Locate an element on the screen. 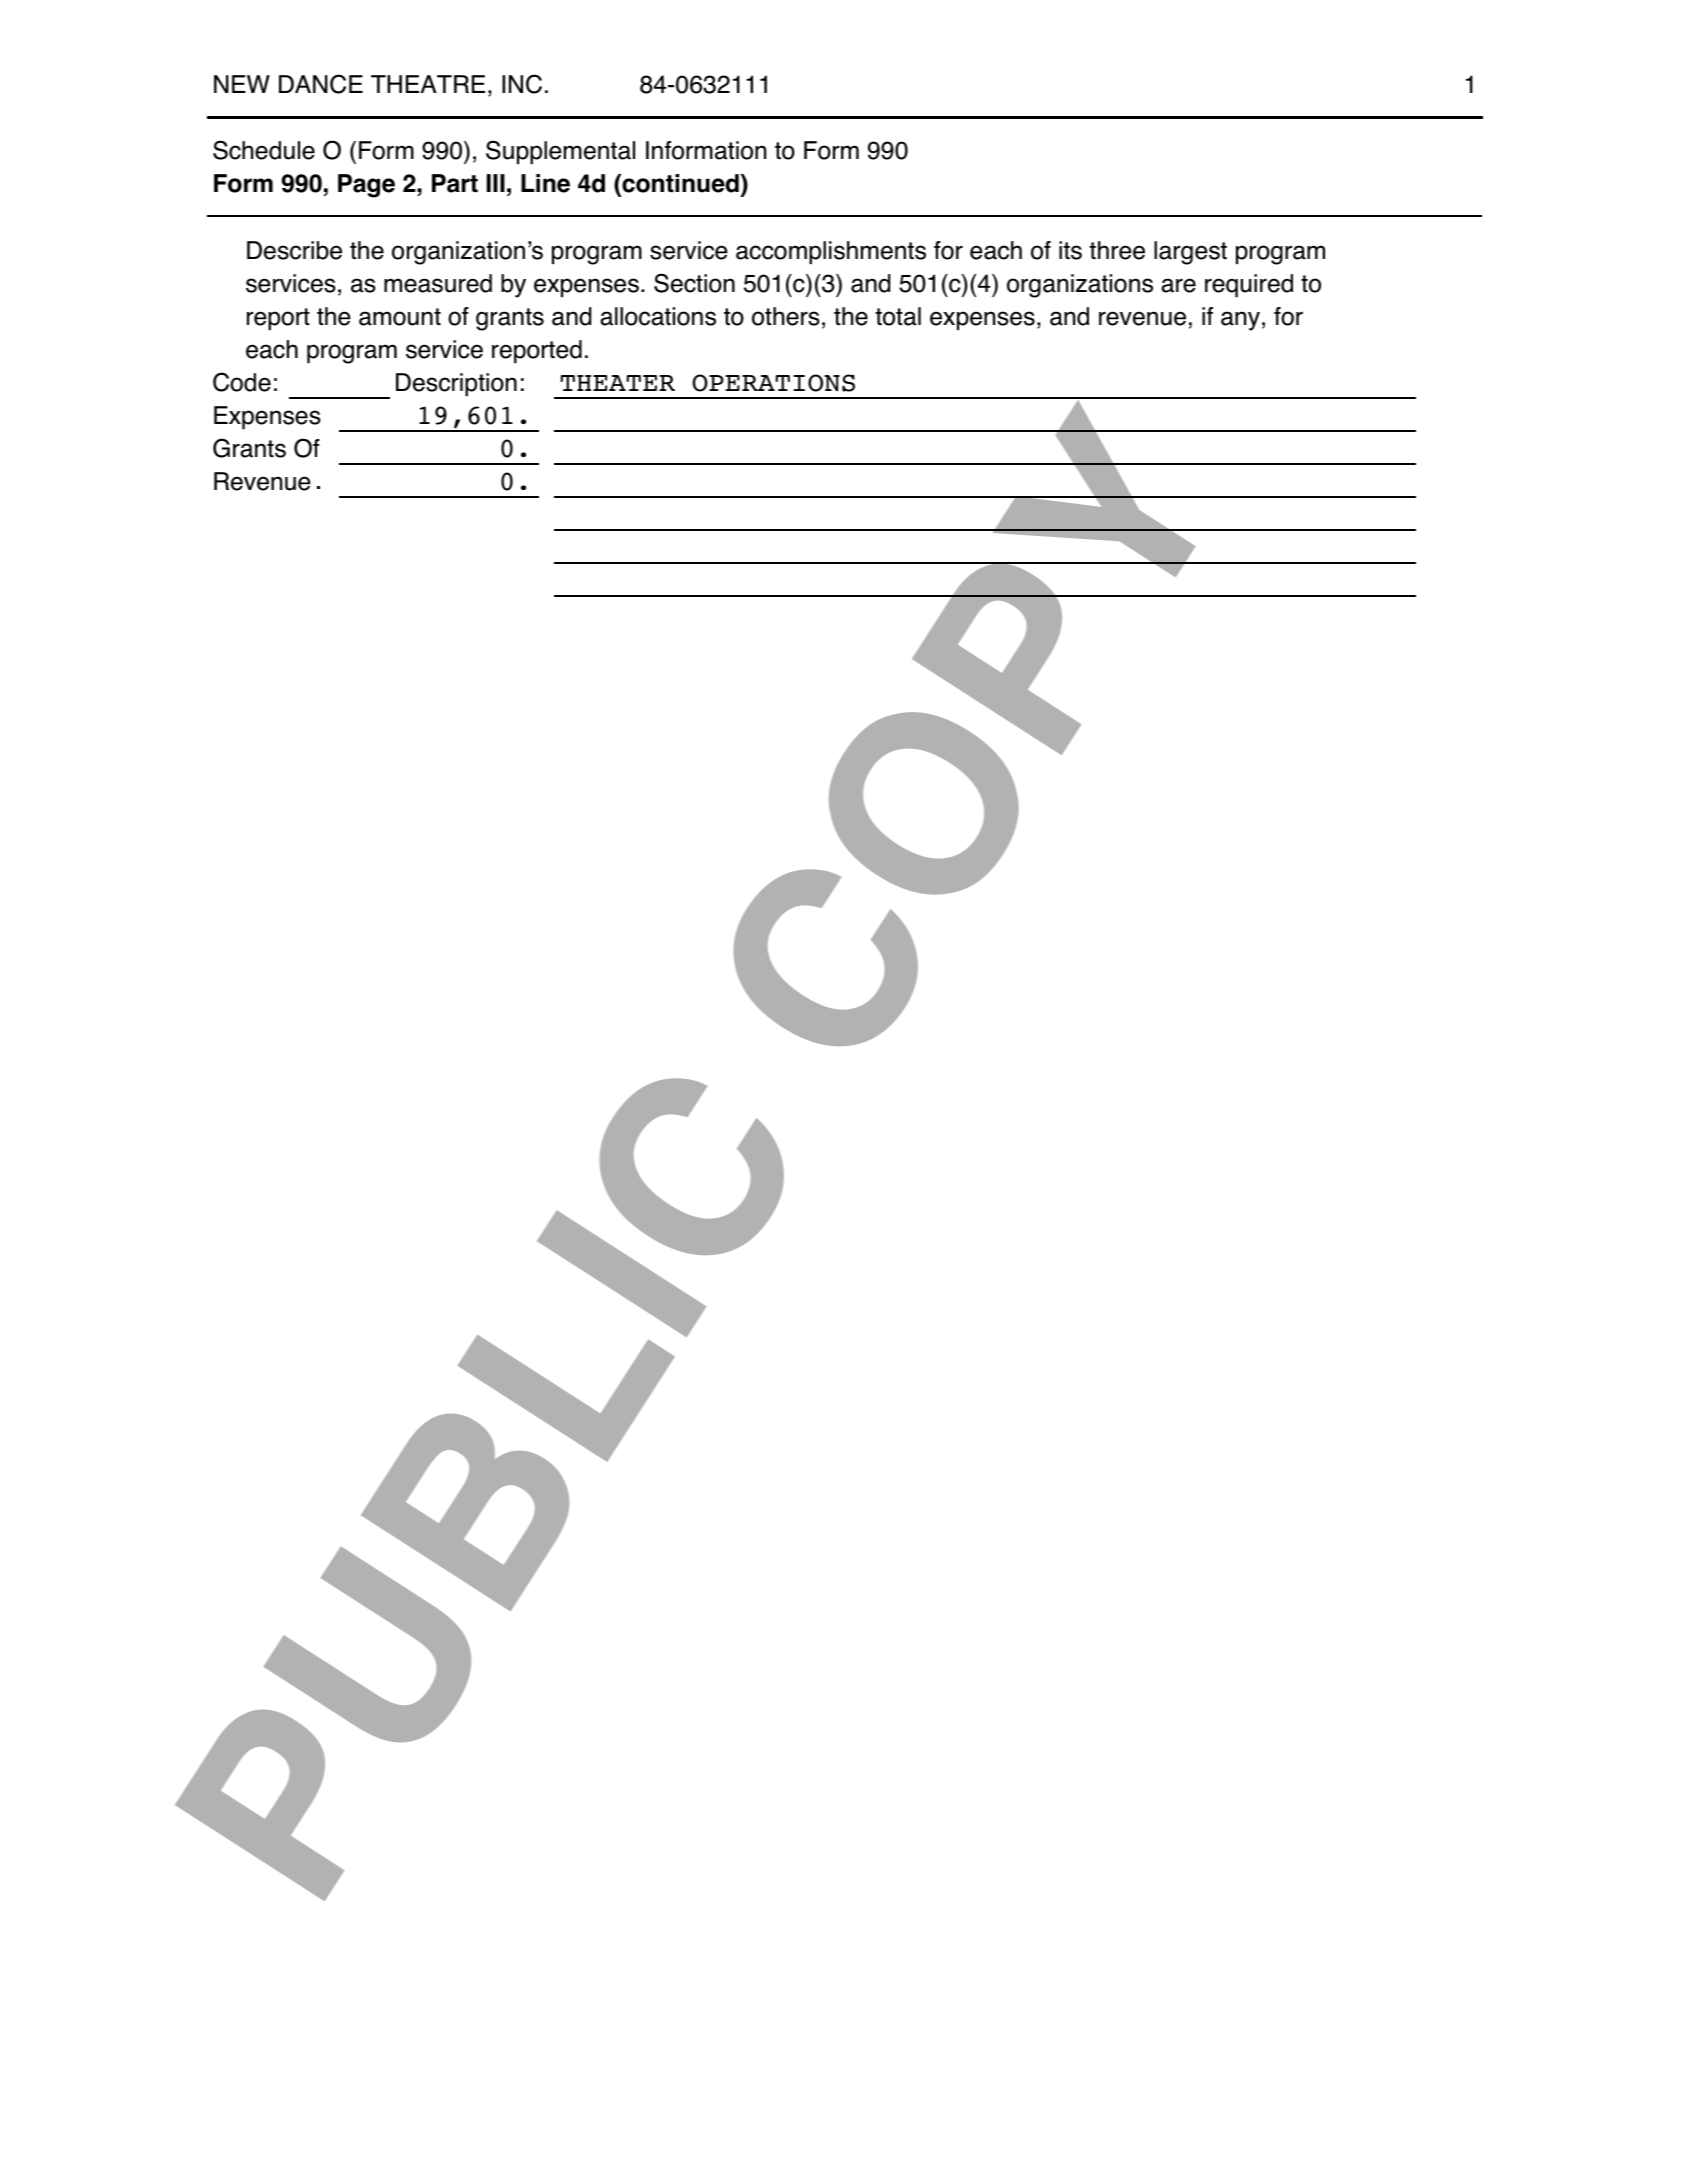 This screenshot has height=2183, width=1687. three is located at coordinates (1117, 250).
